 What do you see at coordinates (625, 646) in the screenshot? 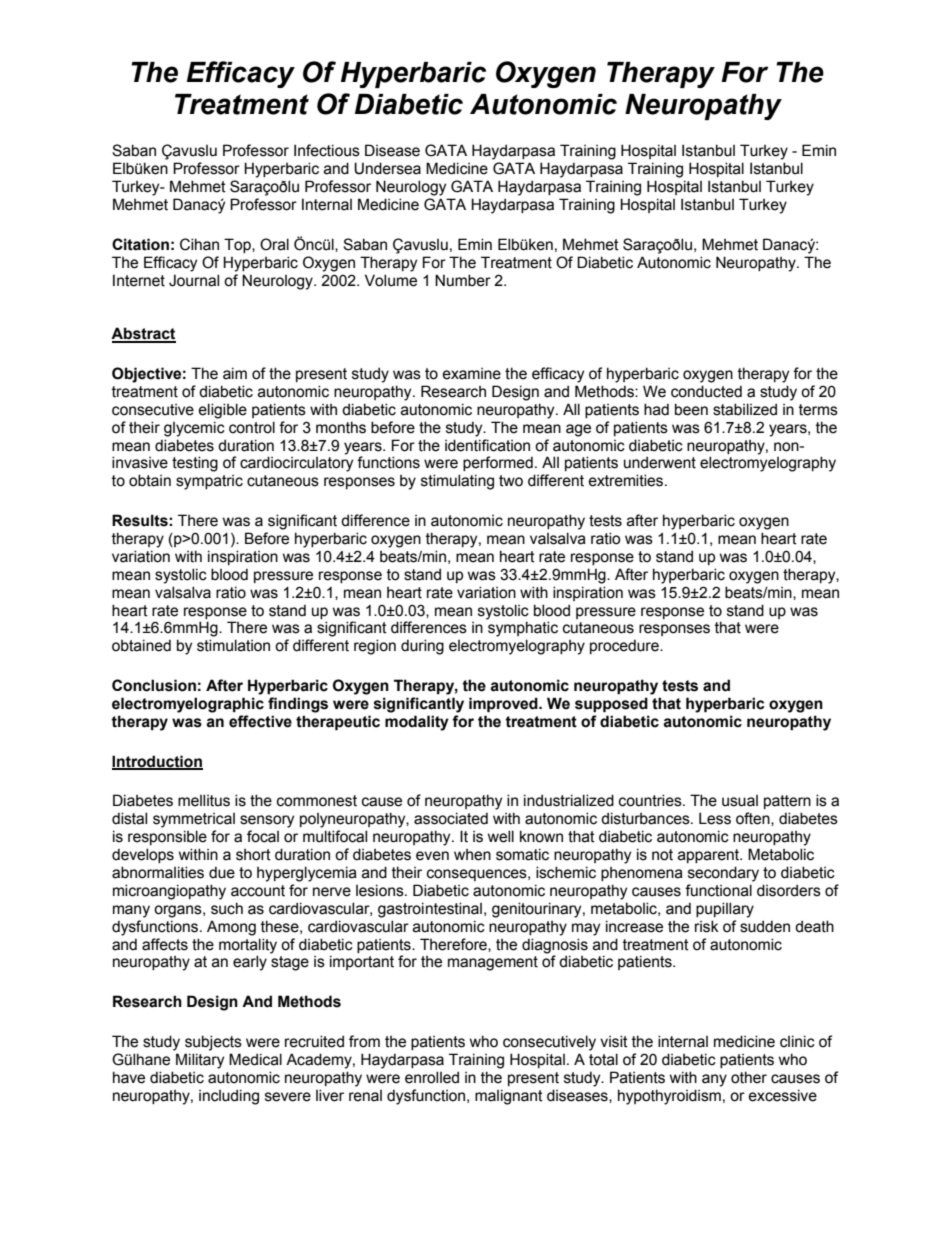
I see `procedure` at bounding box center [625, 646].
